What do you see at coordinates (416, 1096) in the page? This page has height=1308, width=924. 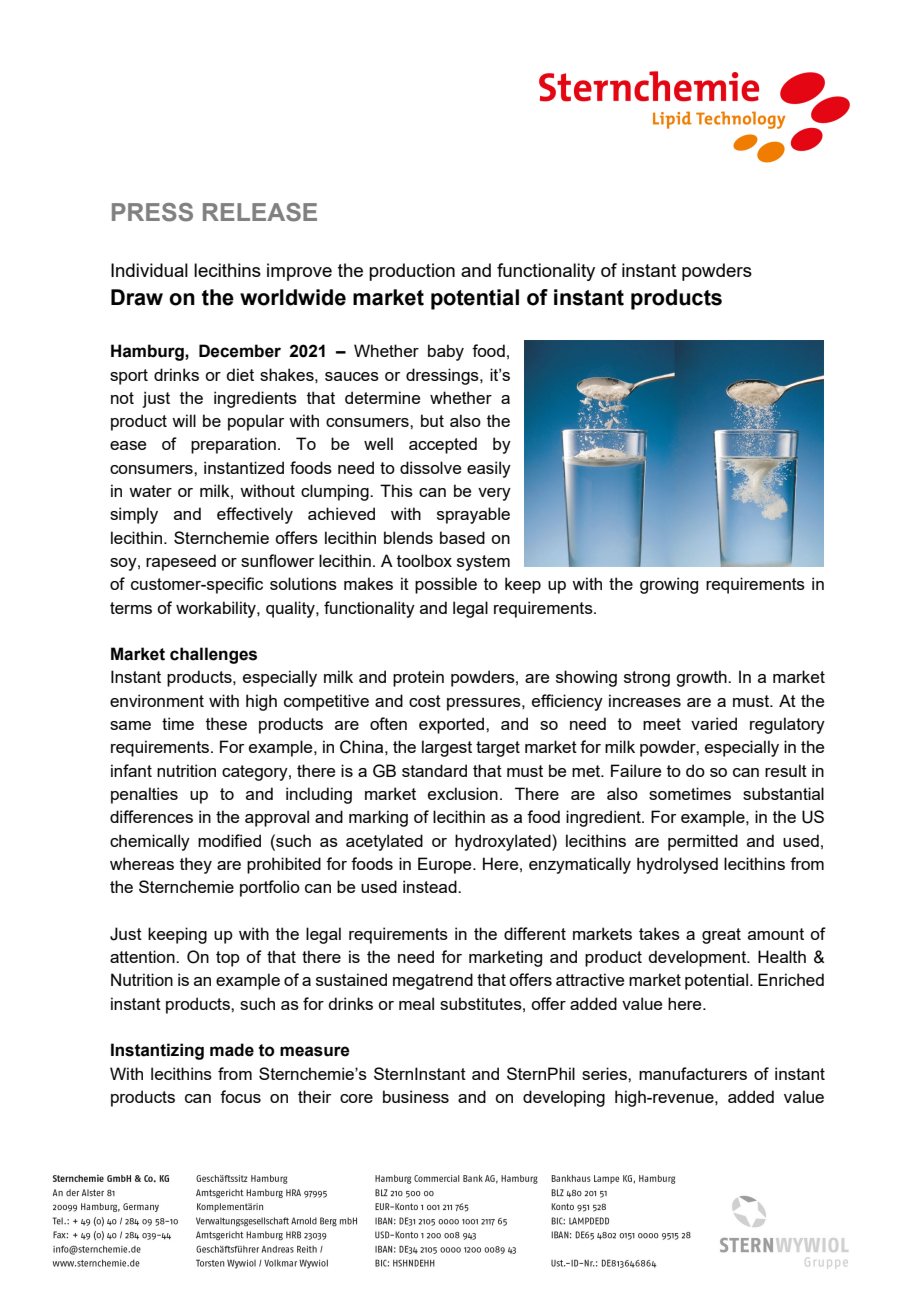 I see `business` at bounding box center [416, 1096].
